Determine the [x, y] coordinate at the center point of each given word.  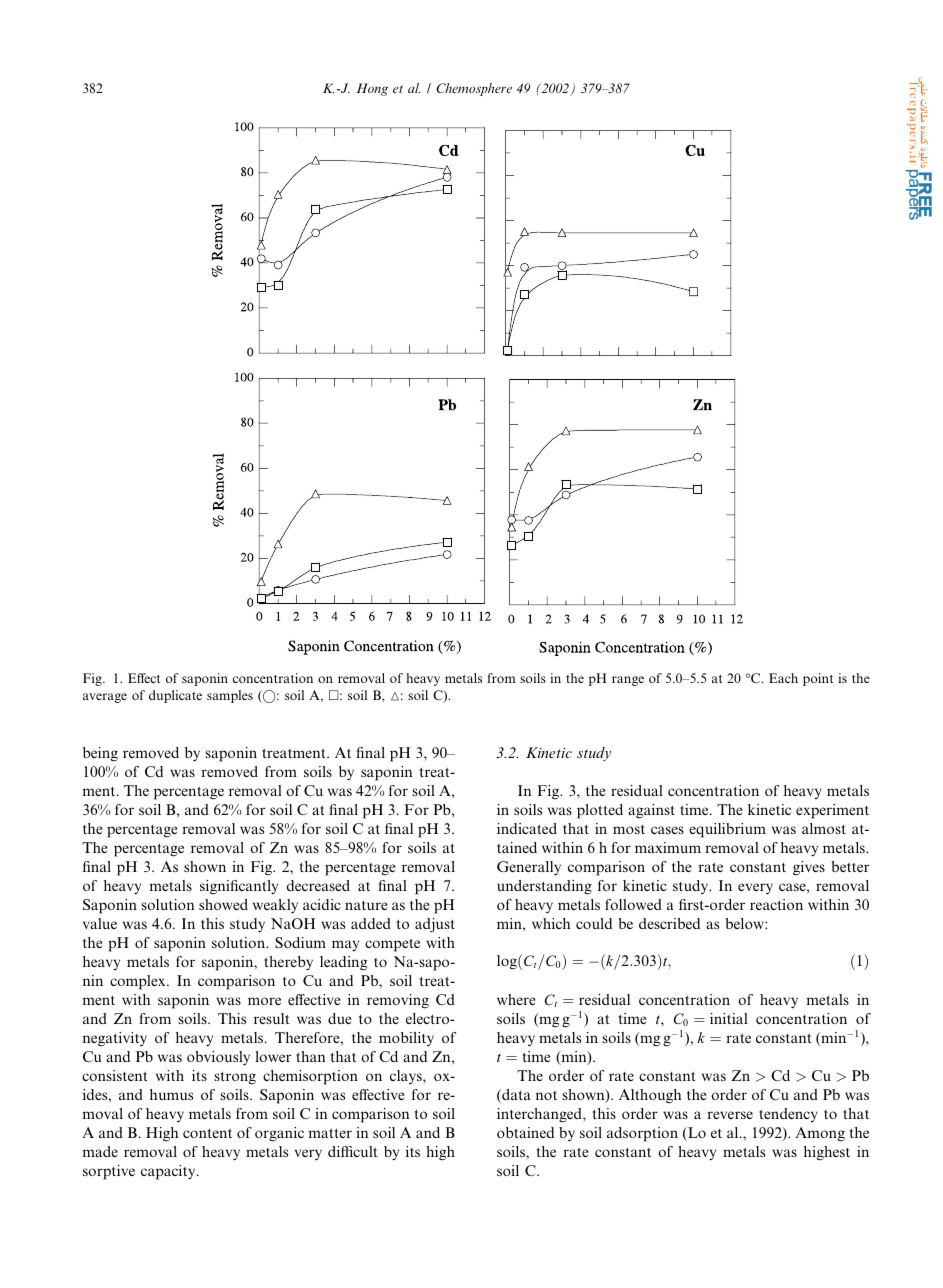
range [628, 681]
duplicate [175, 696]
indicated [527, 828]
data [515, 1096]
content [207, 1133]
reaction [776, 904]
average [105, 698]
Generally [529, 868]
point [818, 679]
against [651, 811]
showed [223, 904]
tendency [788, 1115]
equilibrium [727, 830]
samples [230, 696]
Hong [372, 89]
